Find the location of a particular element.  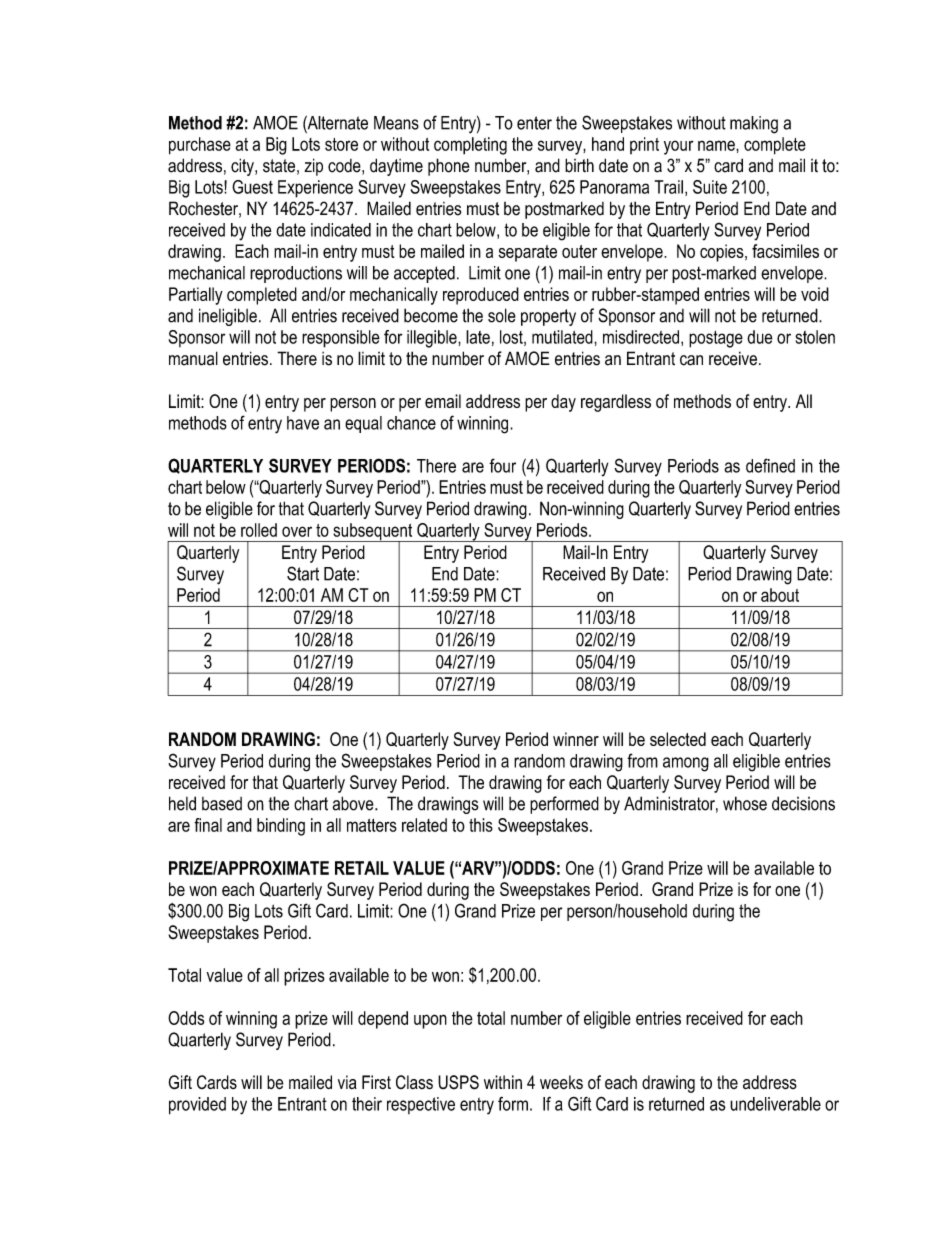

city is located at coordinates (243, 167).
